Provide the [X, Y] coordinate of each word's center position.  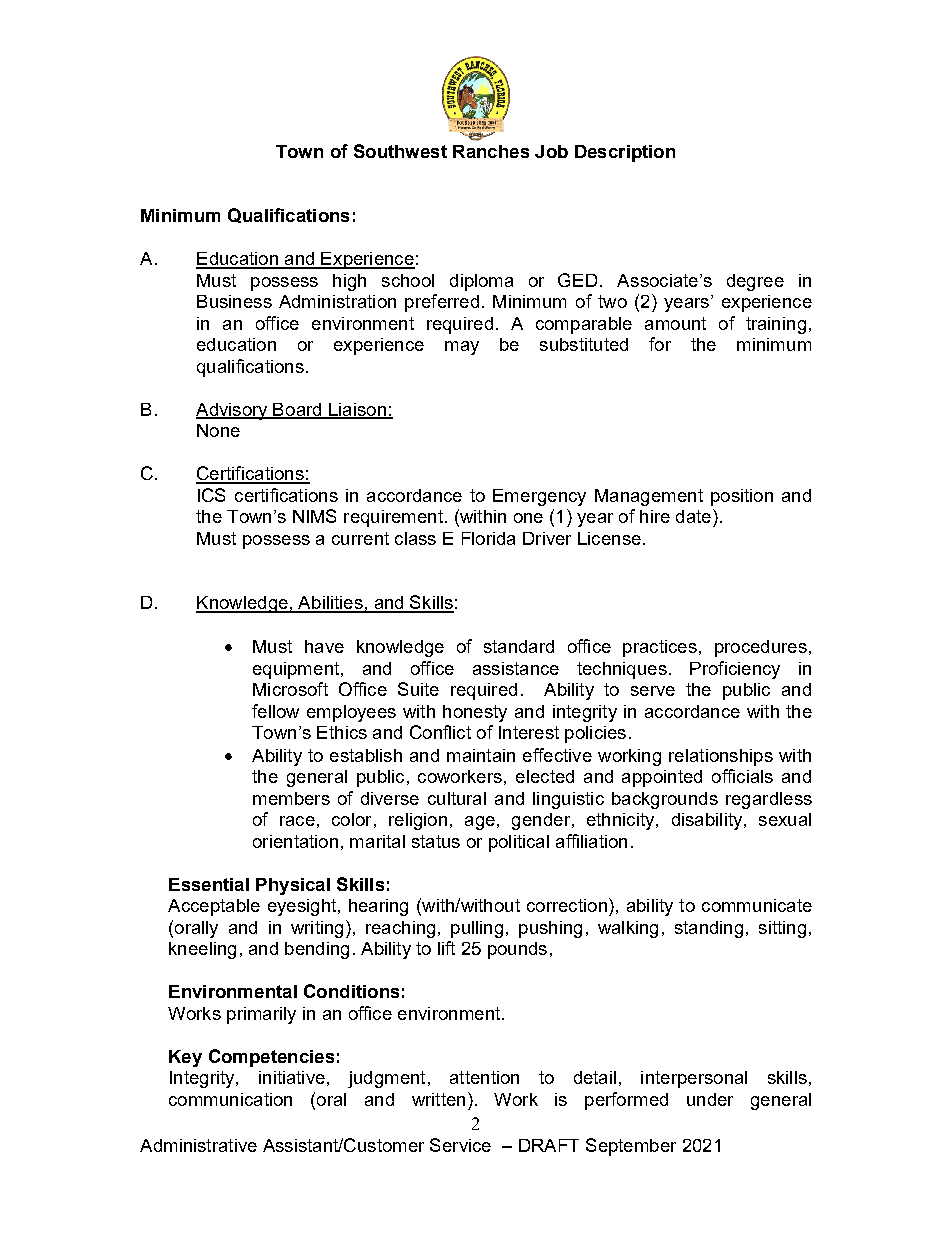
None [218, 430]
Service [460, 1145]
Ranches [491, 151]
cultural [457, 798]
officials [742, 776]
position [742, 497]
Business [234, 301]
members [291, 798]
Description [625, 153]
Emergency [539, 497]
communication [230, 1099]
